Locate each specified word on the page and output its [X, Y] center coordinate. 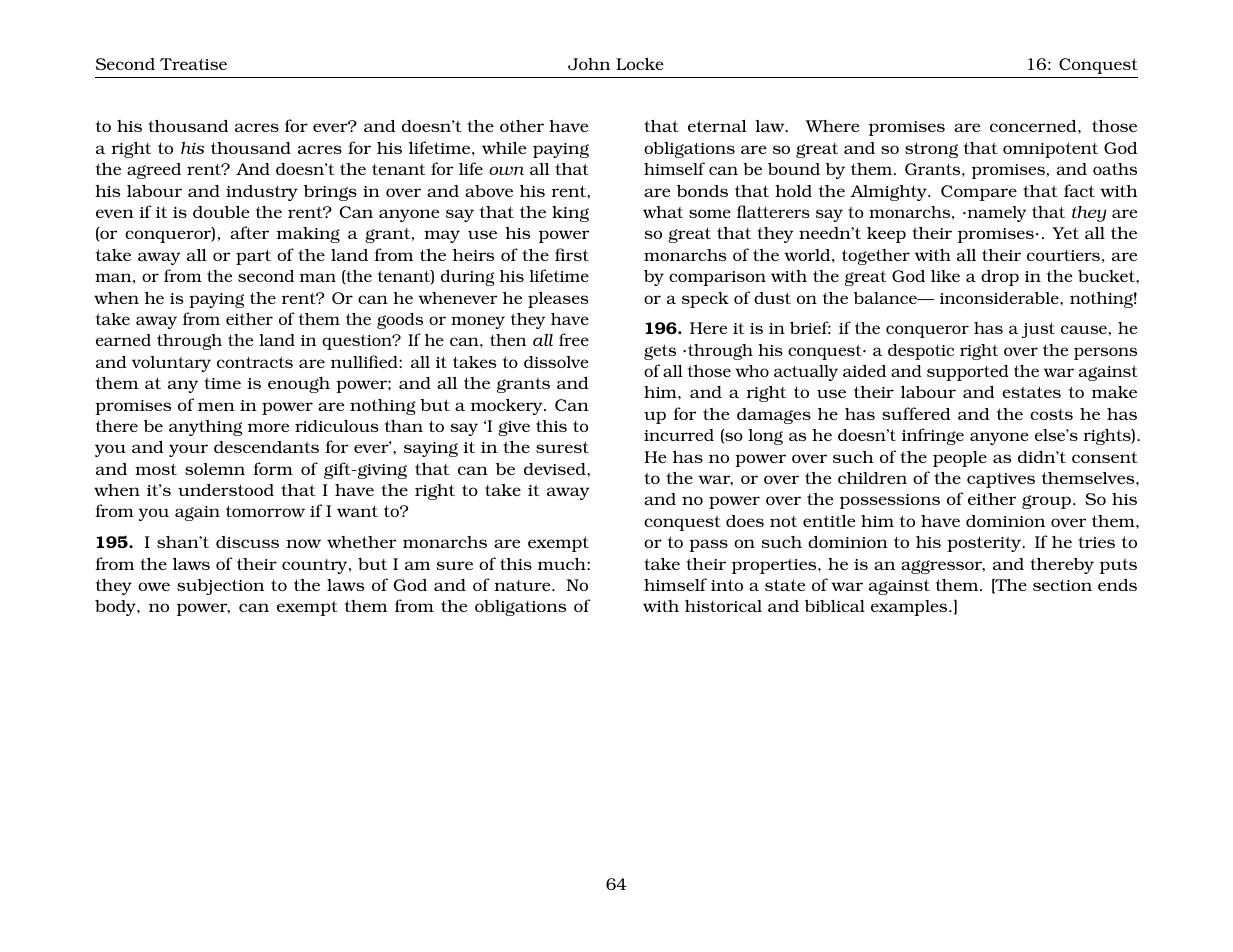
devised [556, 469]
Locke [640, 64]
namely [995, 214]
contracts [255, 362]
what [663, 212]
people [960, 459]
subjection [220, 587]
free [574, 339]
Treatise [193, 64]
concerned [1034, 126]
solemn [215, 469]
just [1038, 330]
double [221, 212]
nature [523, 585]
